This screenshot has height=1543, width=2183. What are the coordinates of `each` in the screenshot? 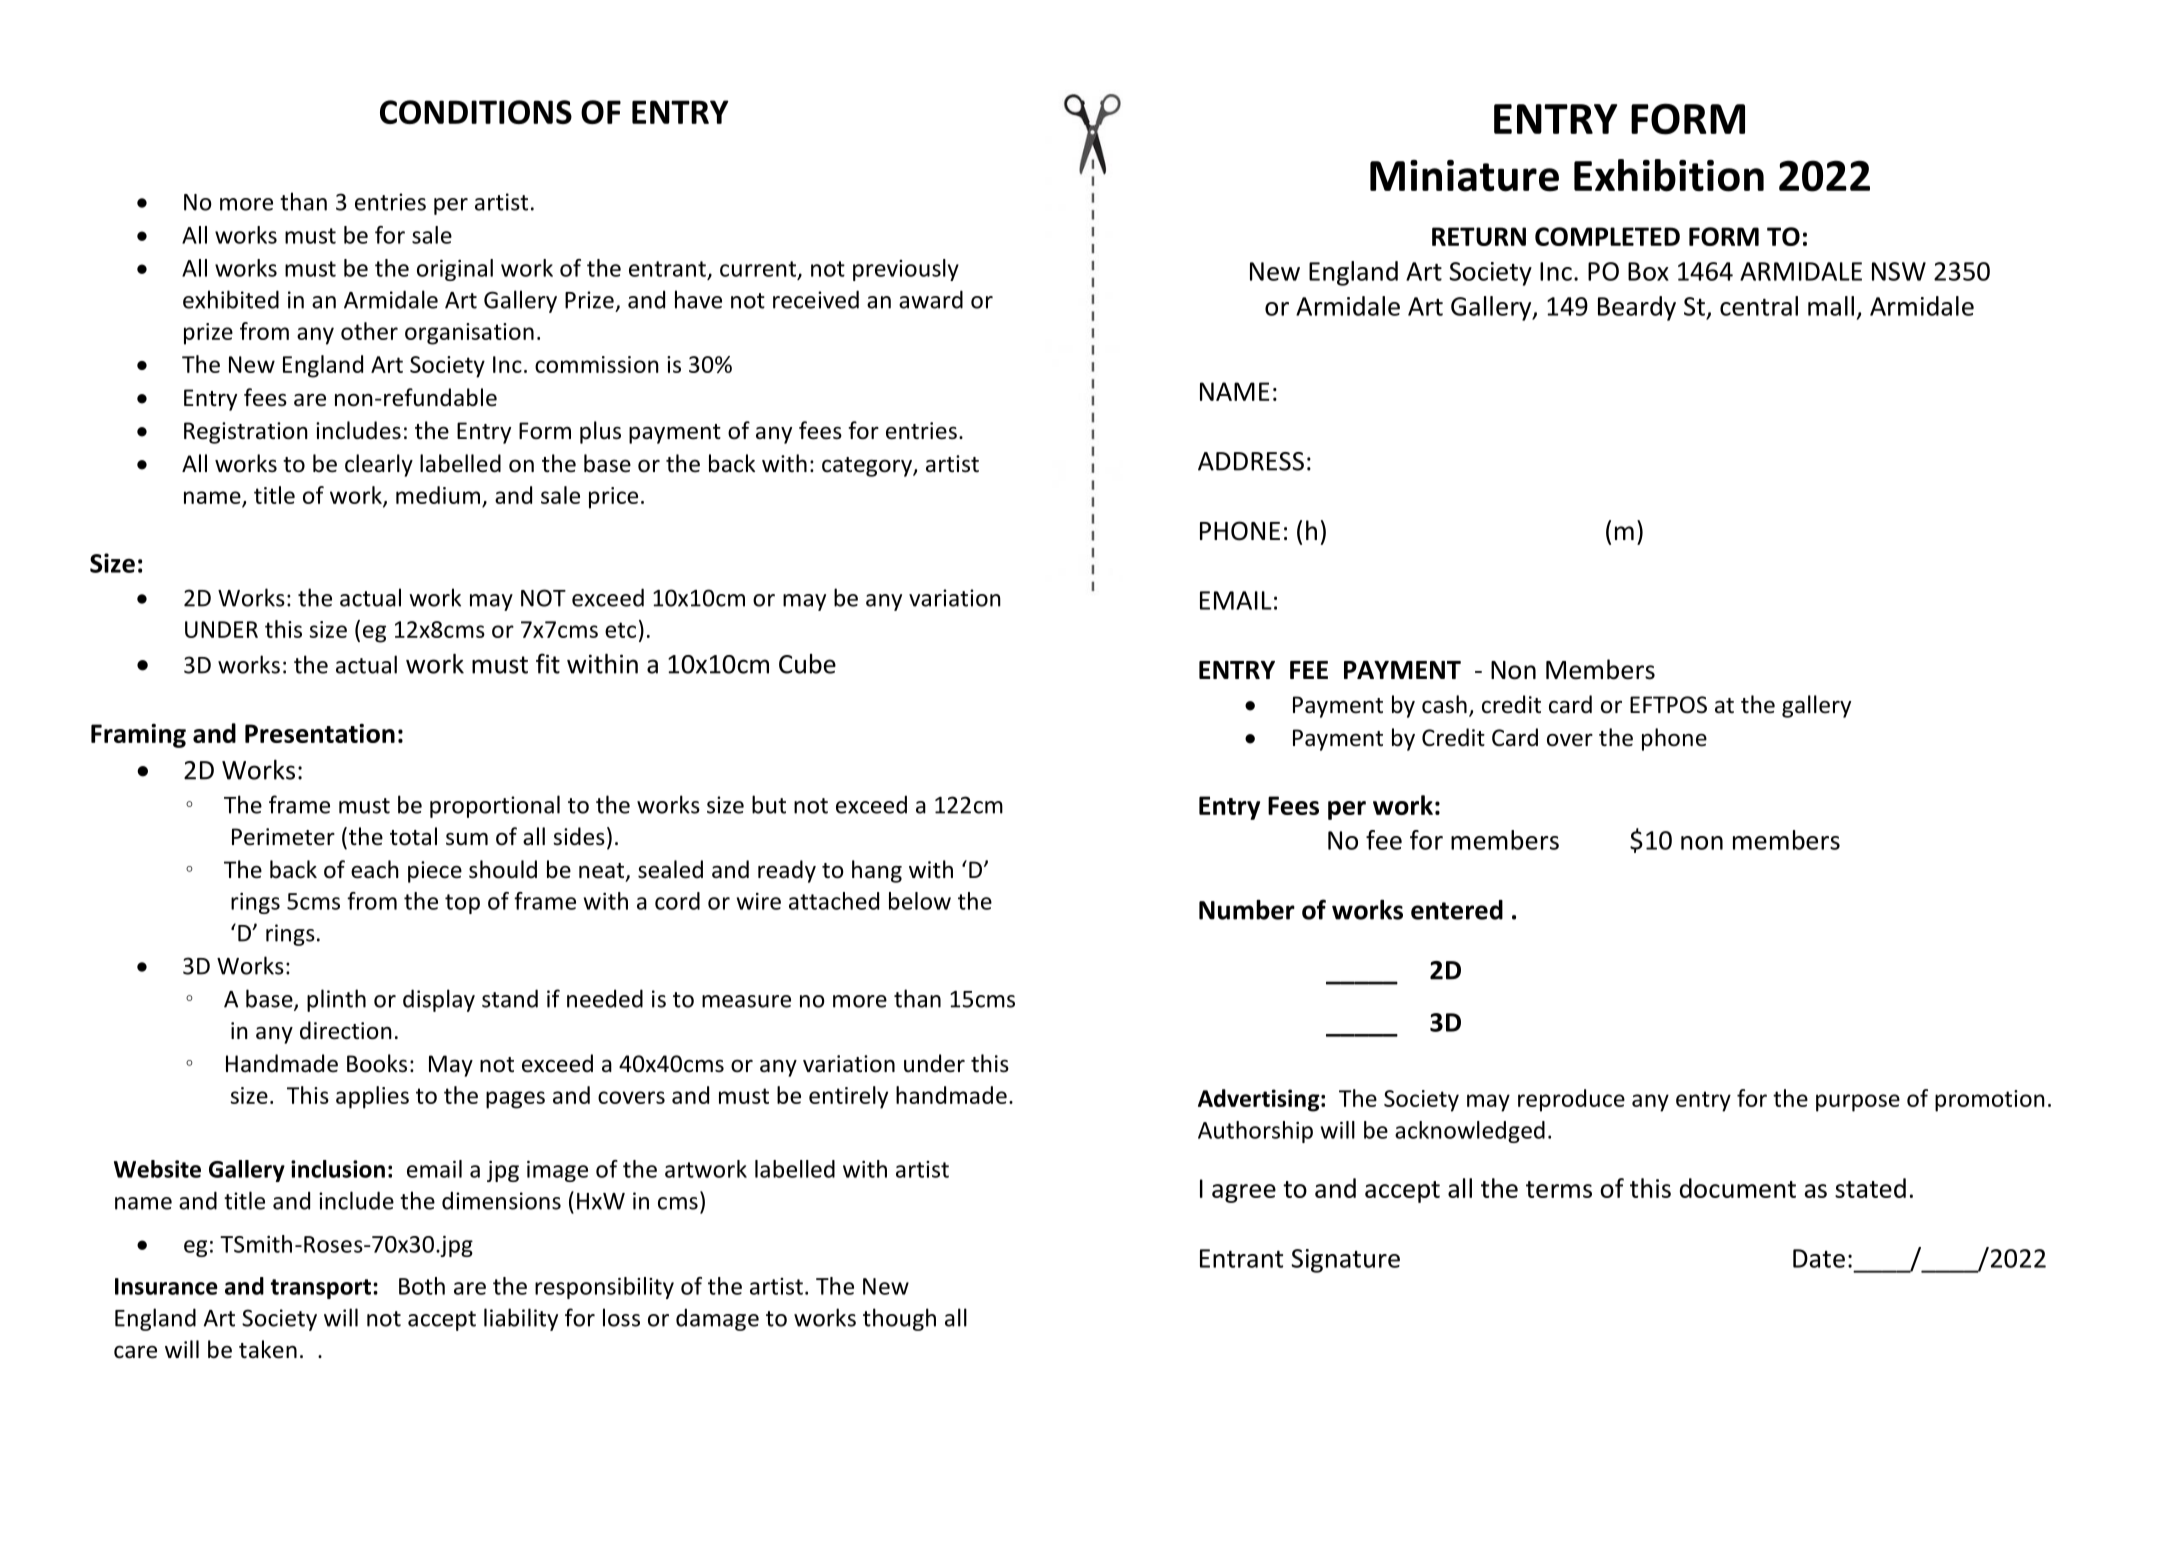 It's located at (375, 869).
